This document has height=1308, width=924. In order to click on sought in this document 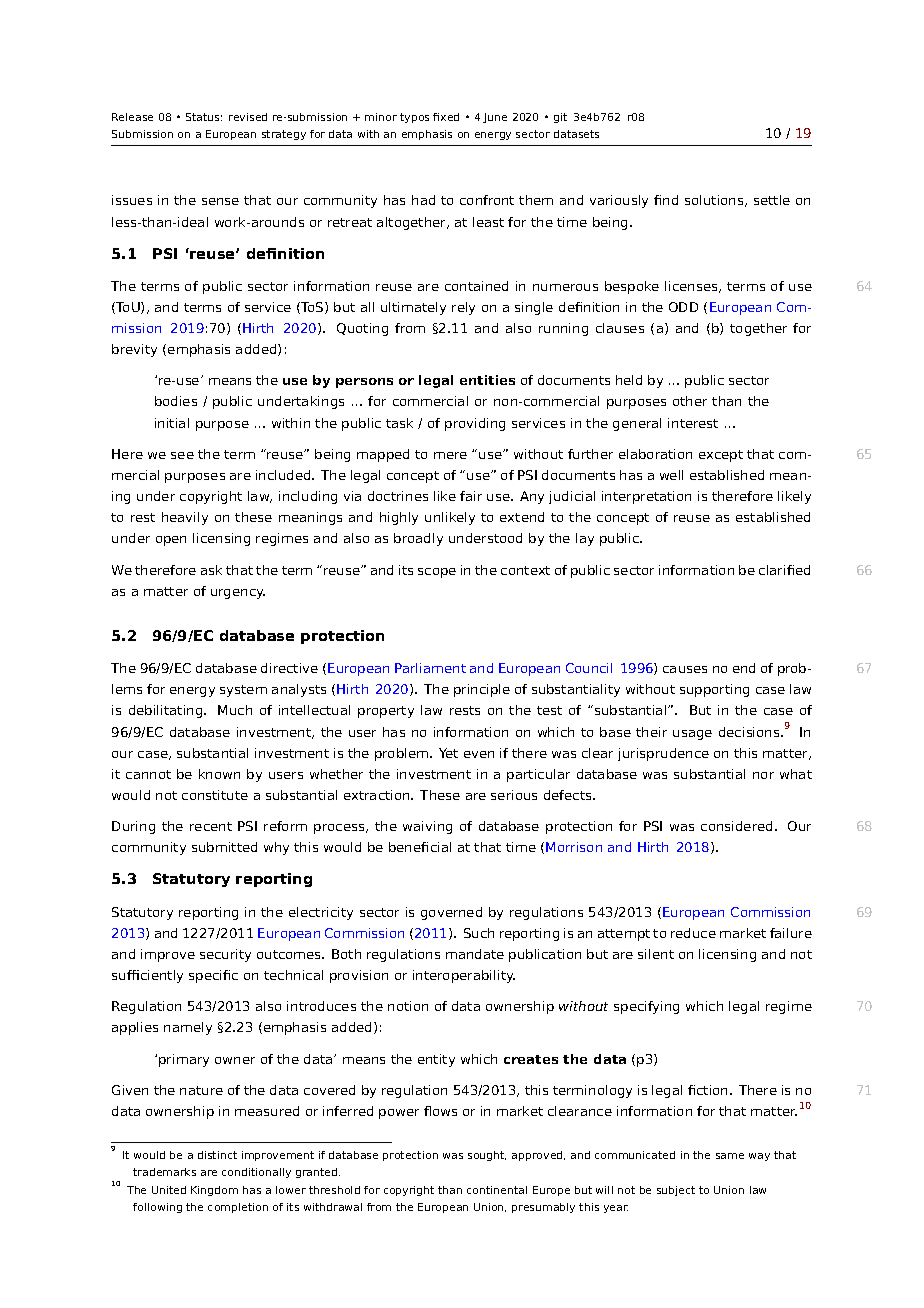, I will do `click(487, 1156)`.
